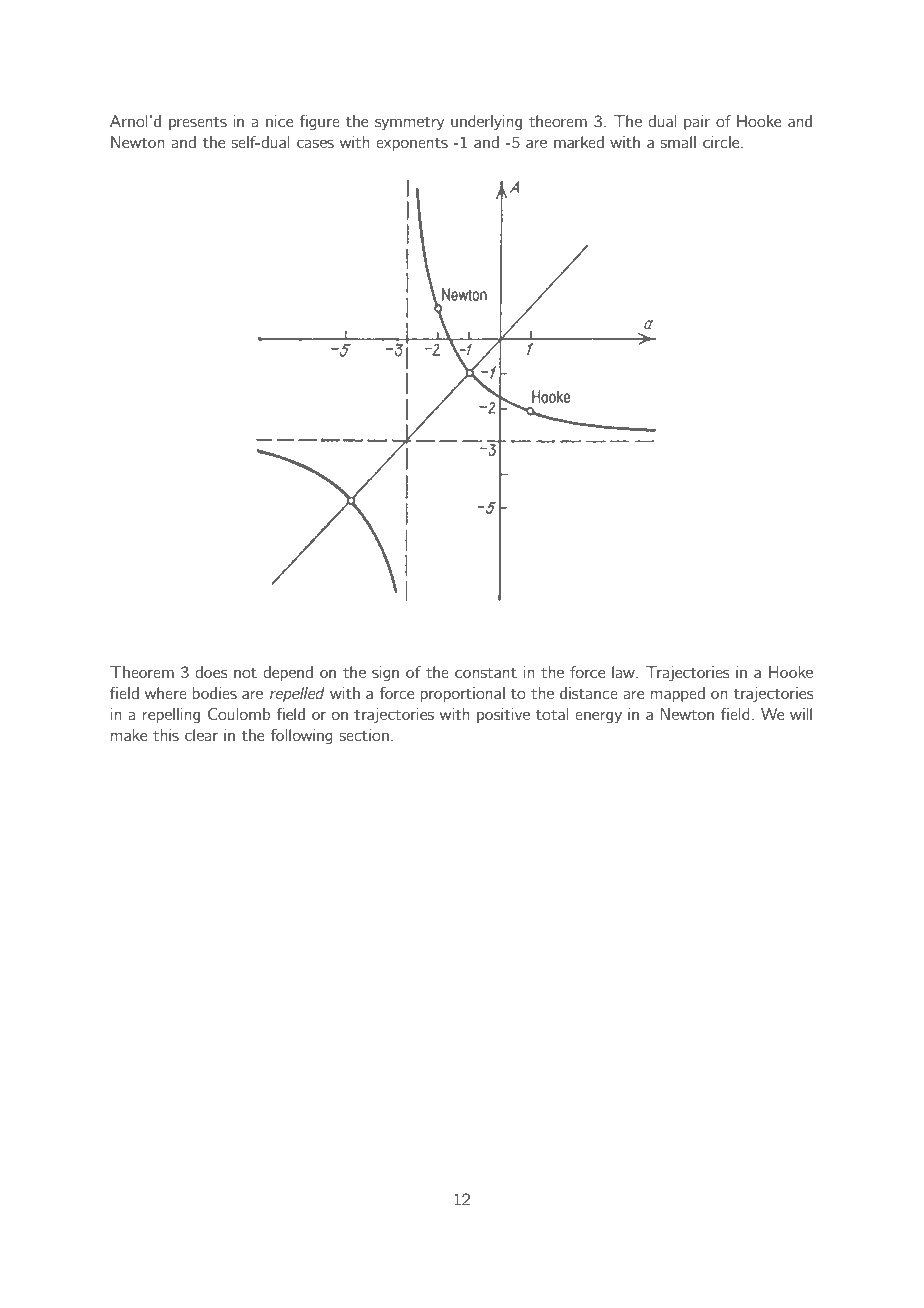 The height and width of the screenshot is (1308, 924). I want to click on circle, so click(722, 142).
